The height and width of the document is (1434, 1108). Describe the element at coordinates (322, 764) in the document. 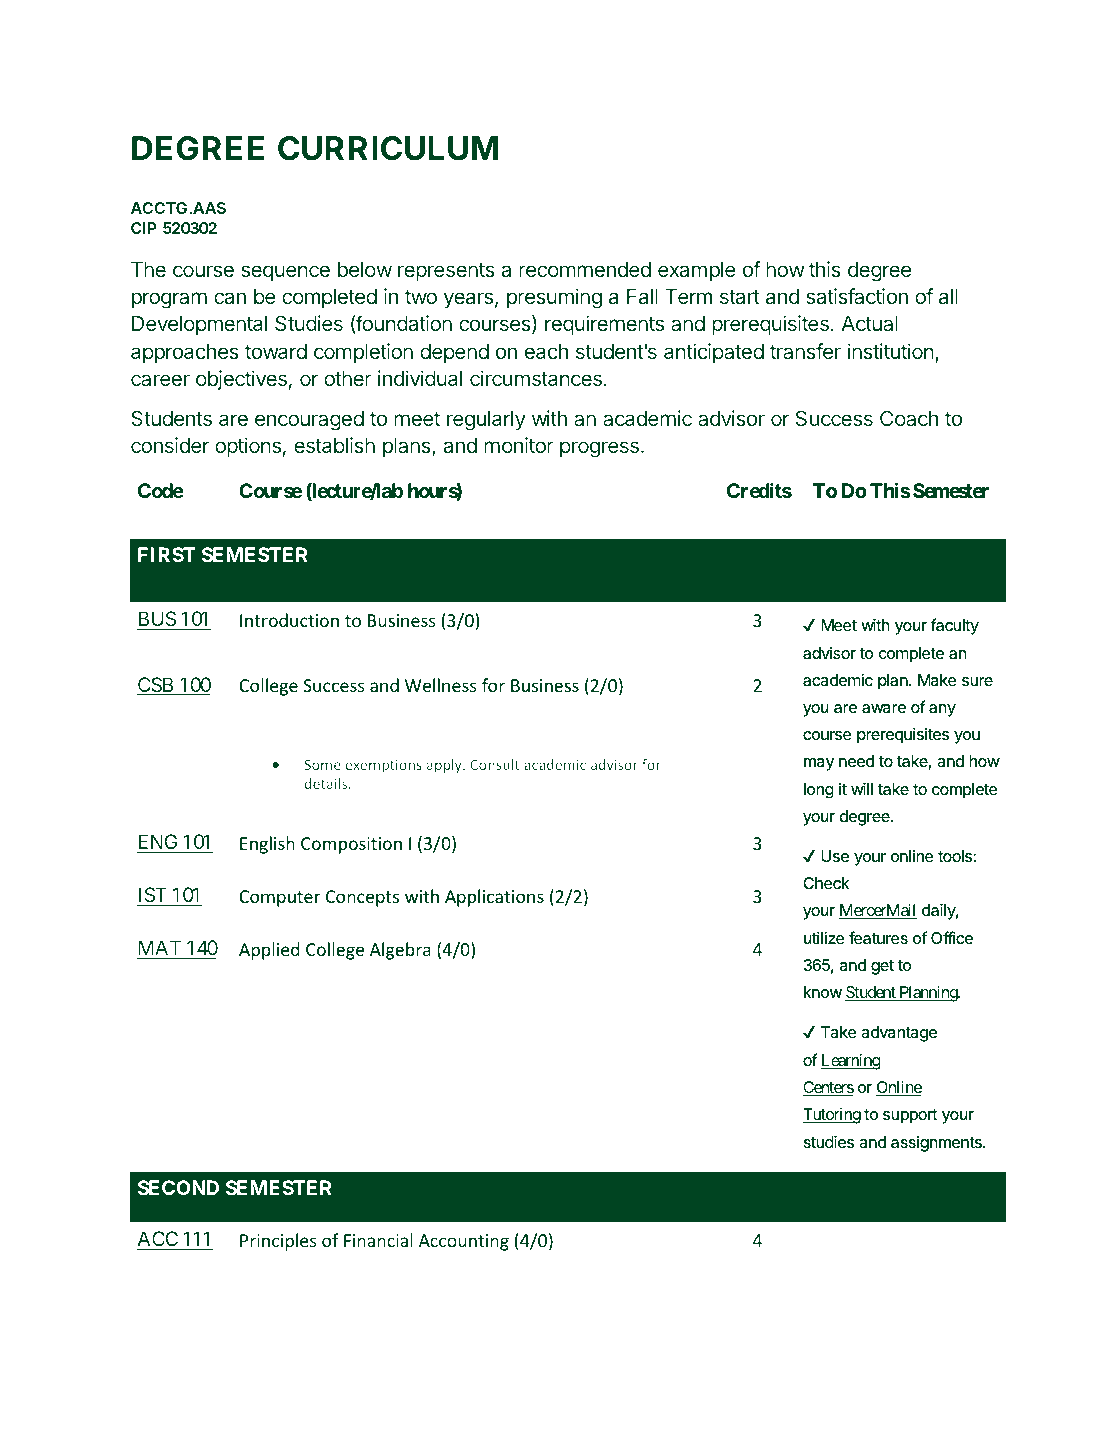

I see `Some` at that location.
